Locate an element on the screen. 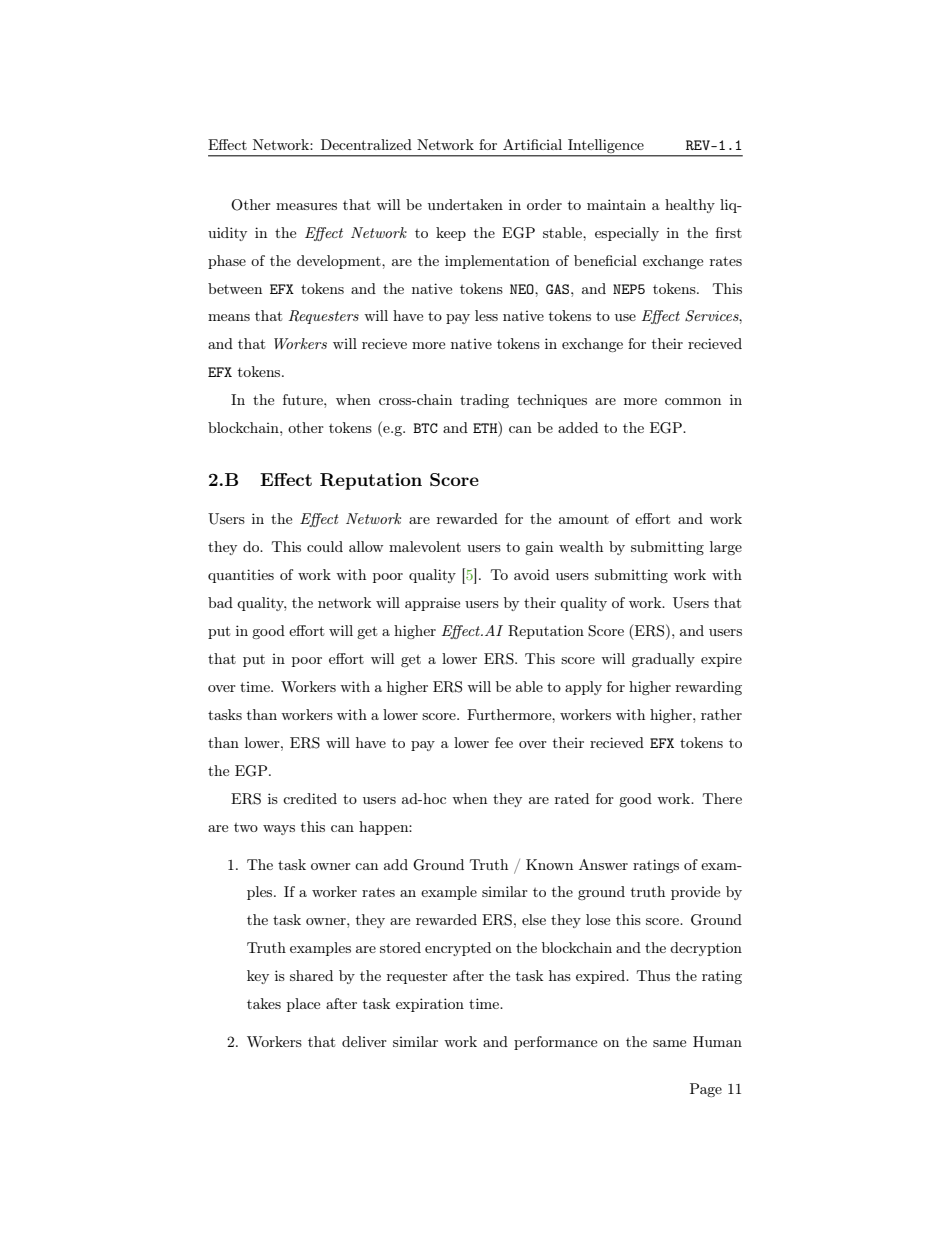 This screenshot has width=952, height=1233. expiration is located at coordinates (430, 1005).
